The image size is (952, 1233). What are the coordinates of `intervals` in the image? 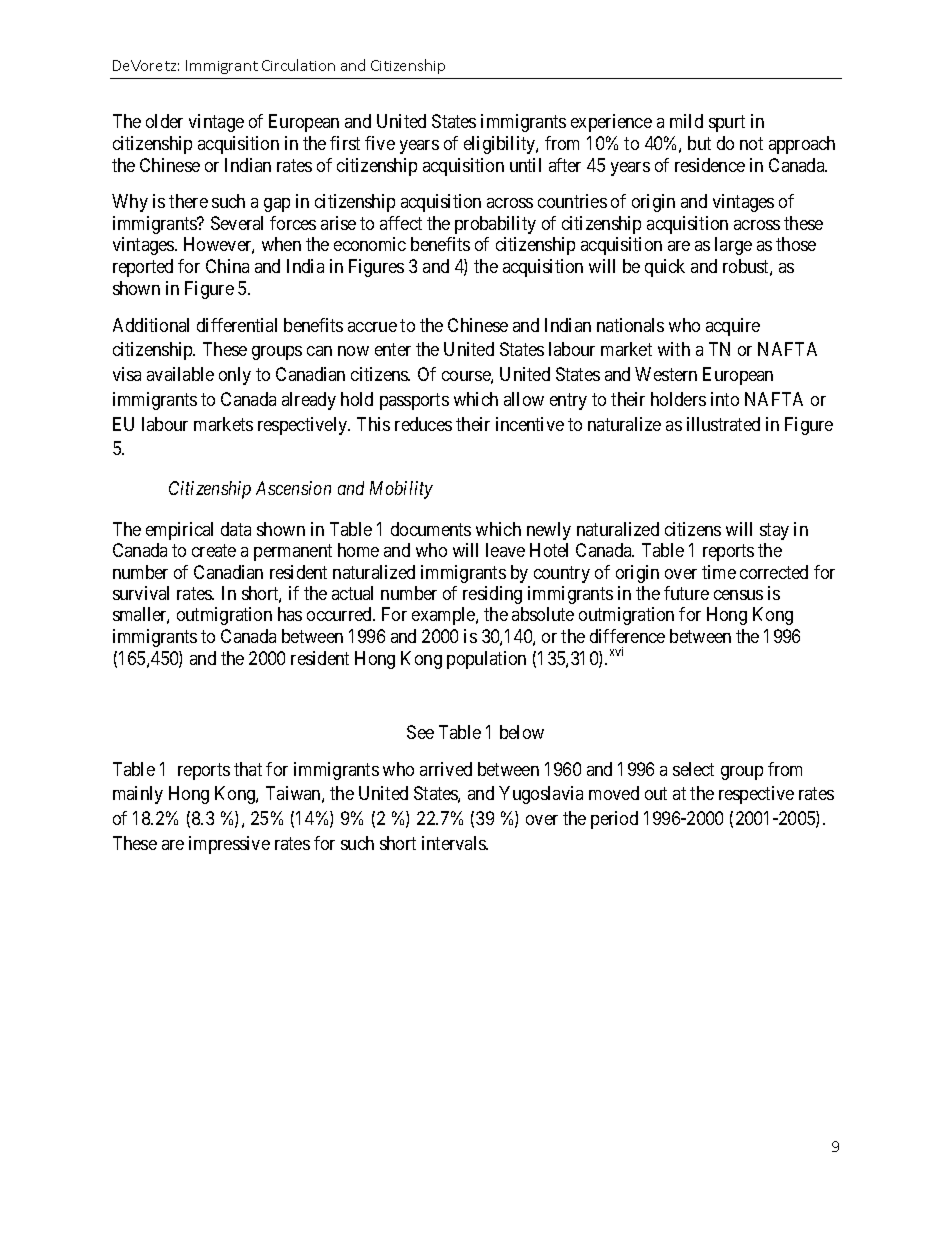 It's located at (454, 843).
